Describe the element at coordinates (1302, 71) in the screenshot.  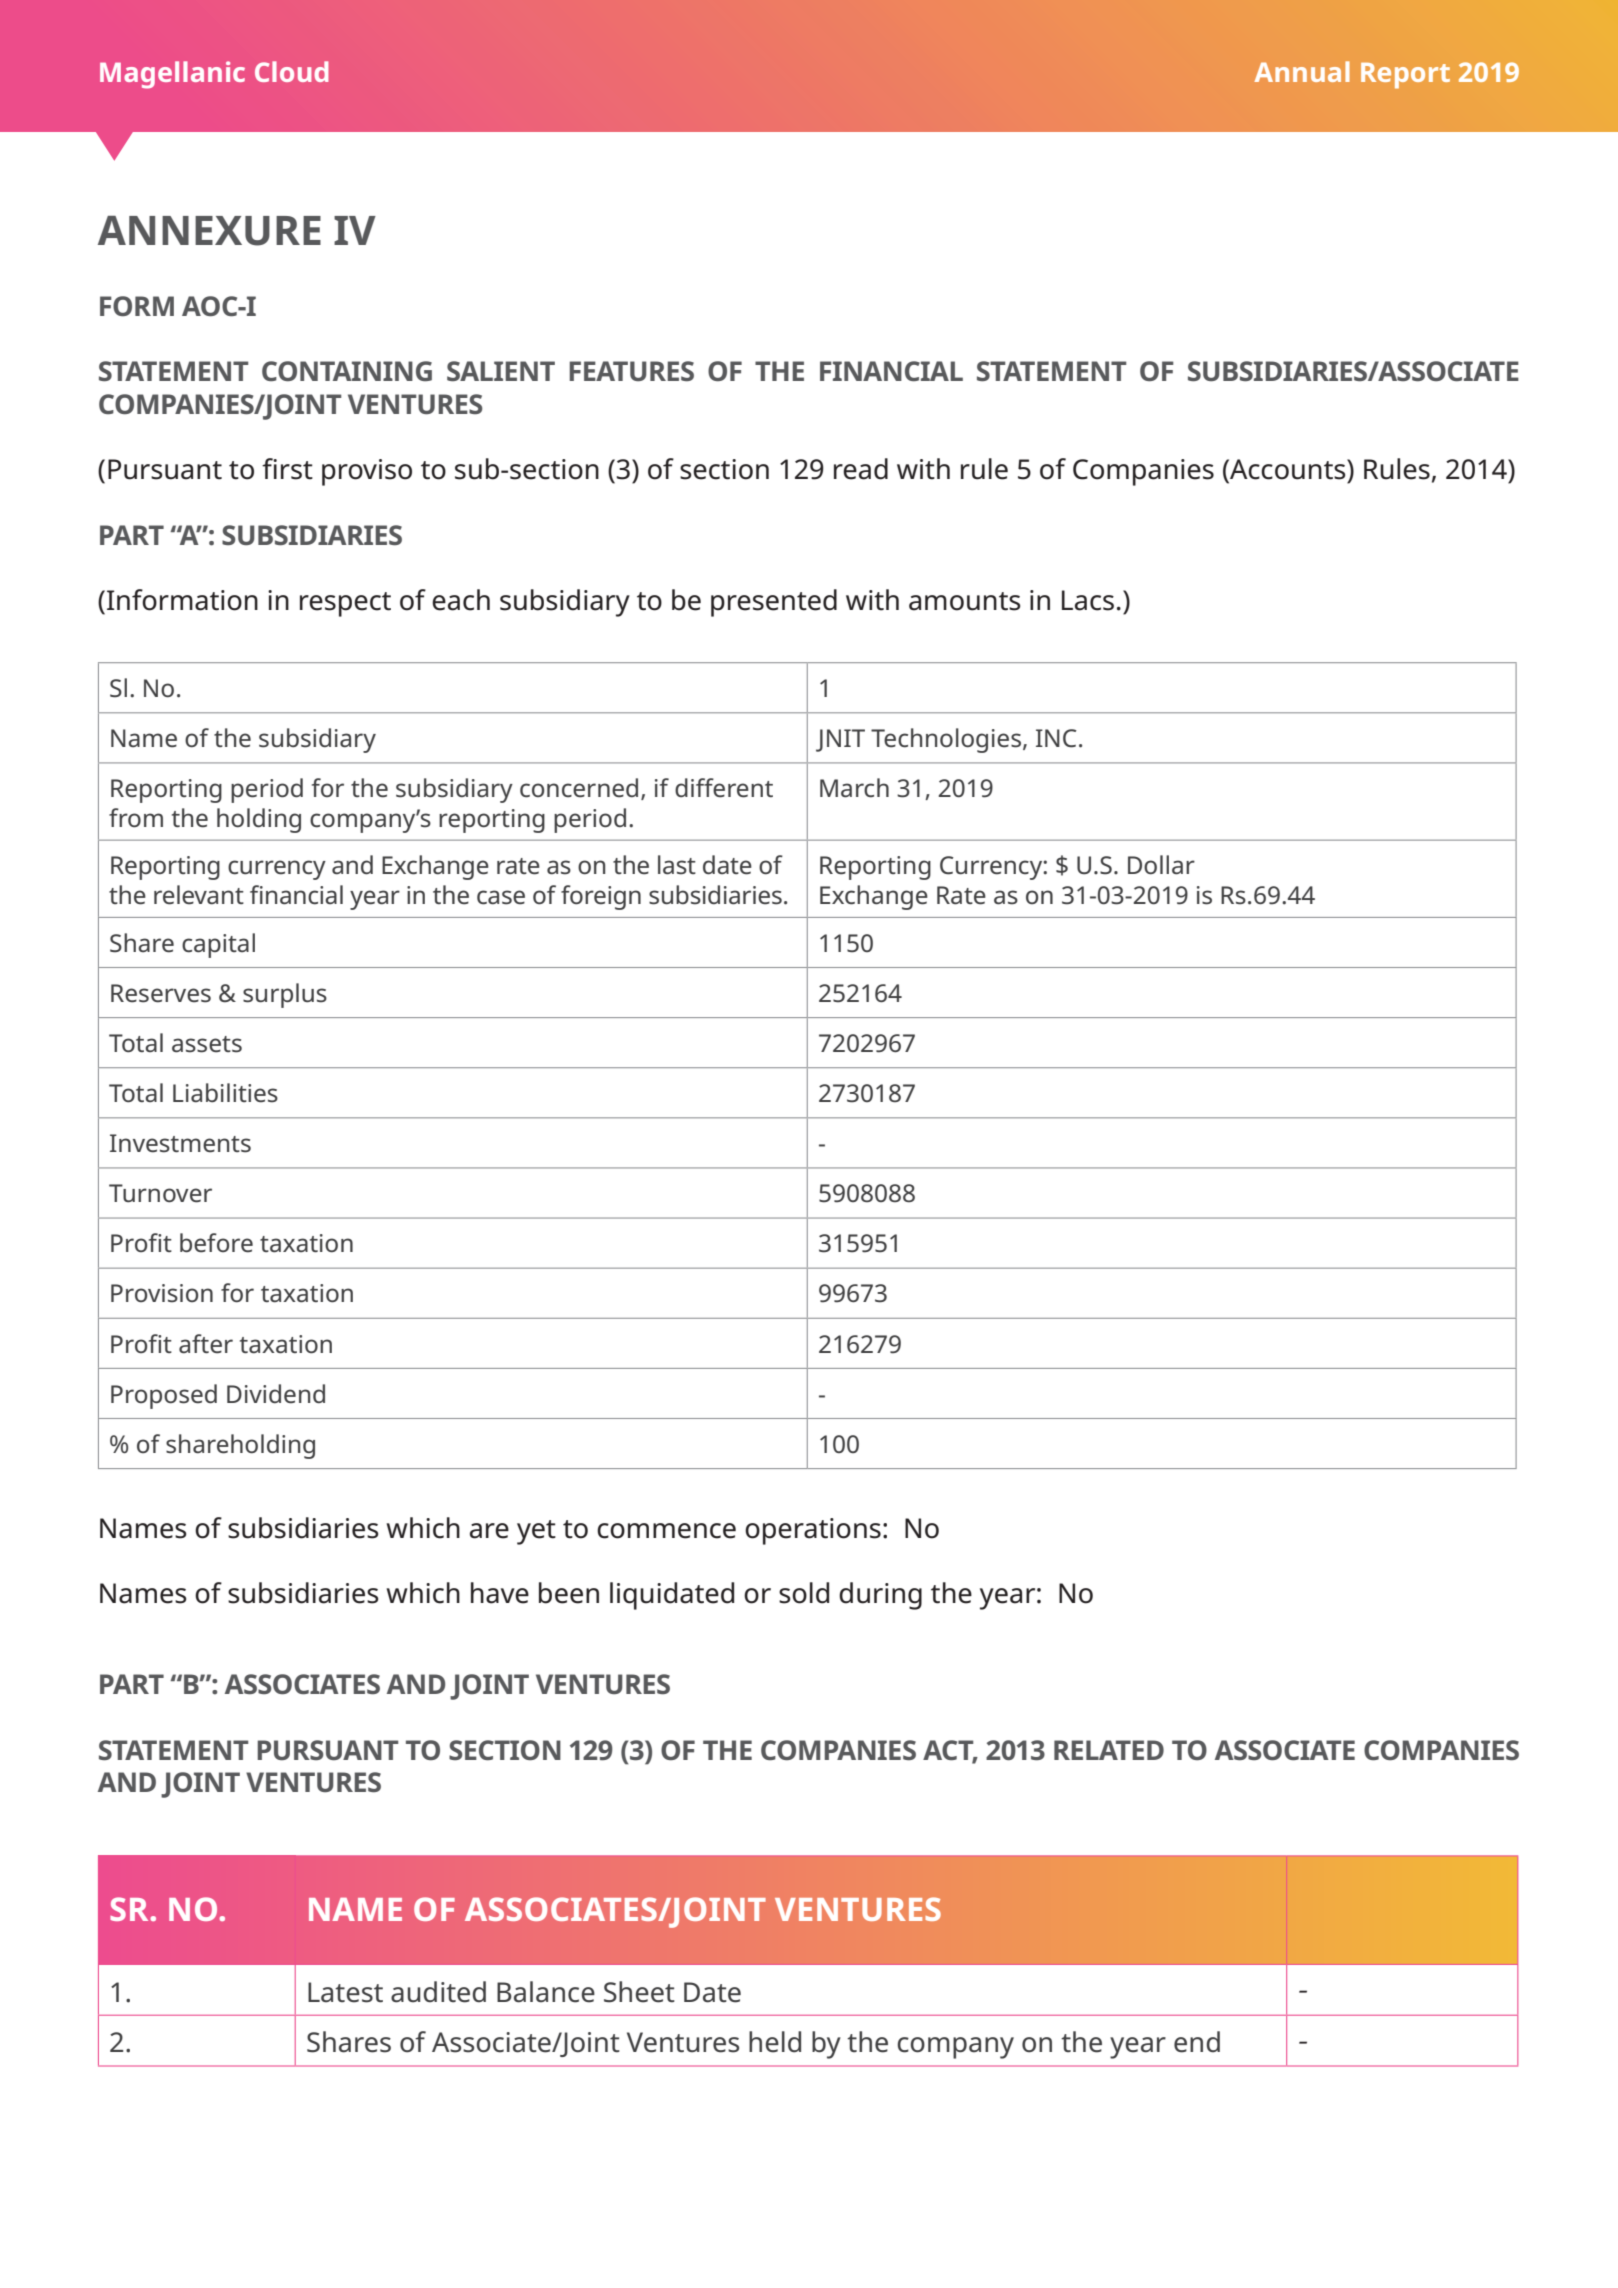
I see `Annual` at that location.
